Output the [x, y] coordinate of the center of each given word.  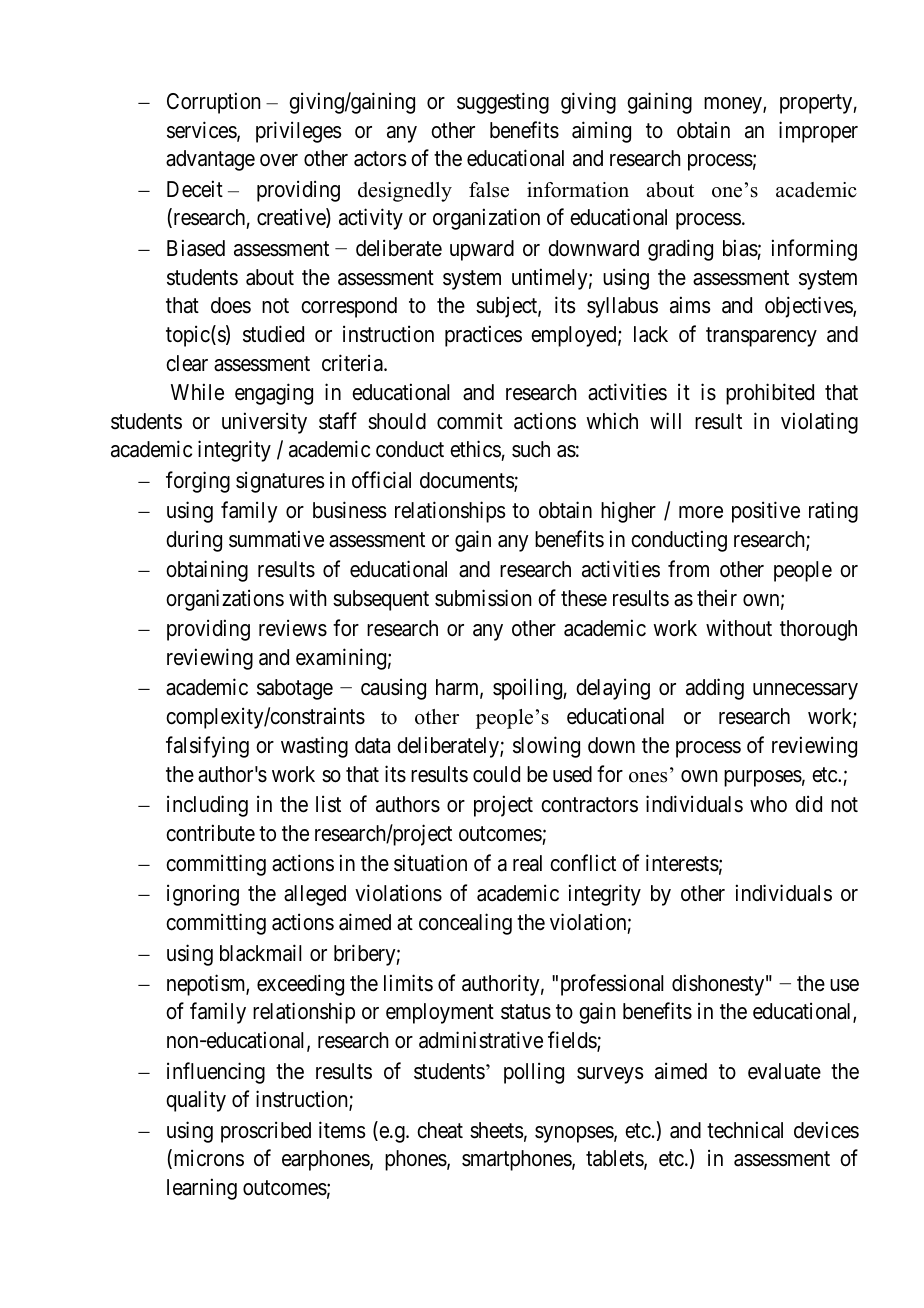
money [734, 105]
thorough [818, 630]
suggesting [503, 103]
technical [745, 1130]
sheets [497, 1130]
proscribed [266, 1132]
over [279, 160]
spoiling [528, 689]
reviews [293, 628]
